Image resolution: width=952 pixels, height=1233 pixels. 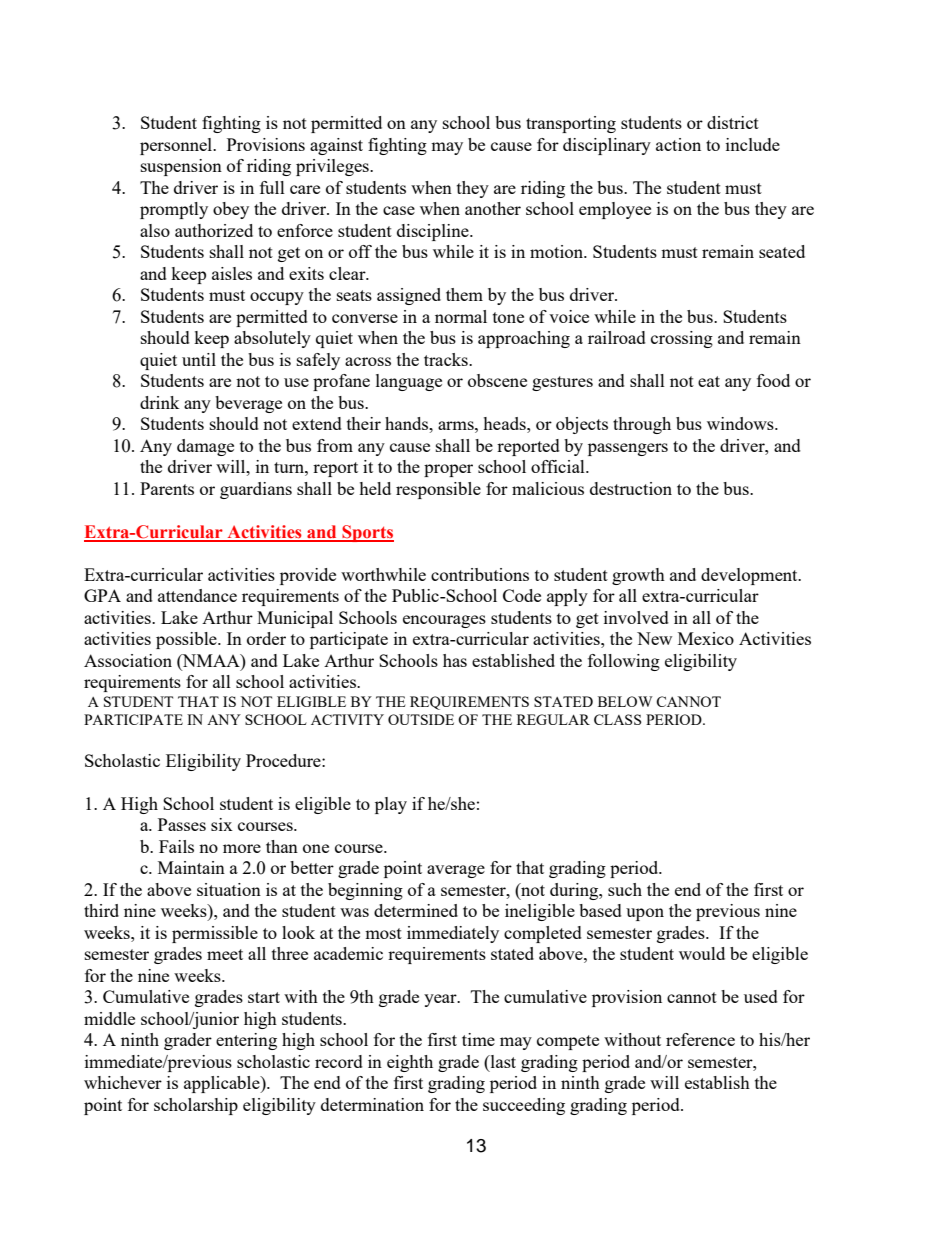 What do you see at coordinates (741, 423) in the screenshot?
I see `windows` at bounding box center [741, 423].
